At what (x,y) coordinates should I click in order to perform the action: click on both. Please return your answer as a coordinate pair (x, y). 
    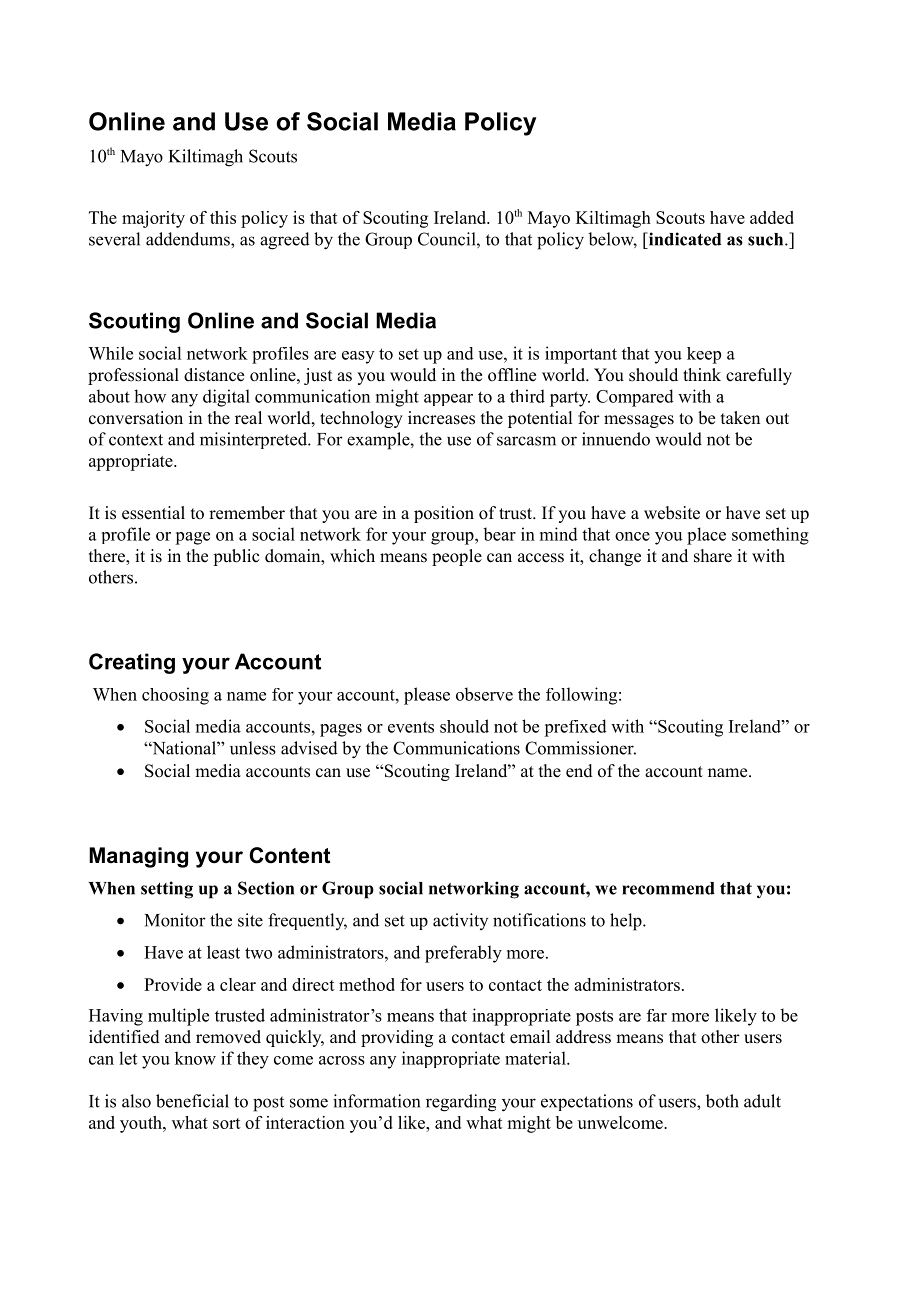
    Looking at the image, I should click on (722, 1101).
